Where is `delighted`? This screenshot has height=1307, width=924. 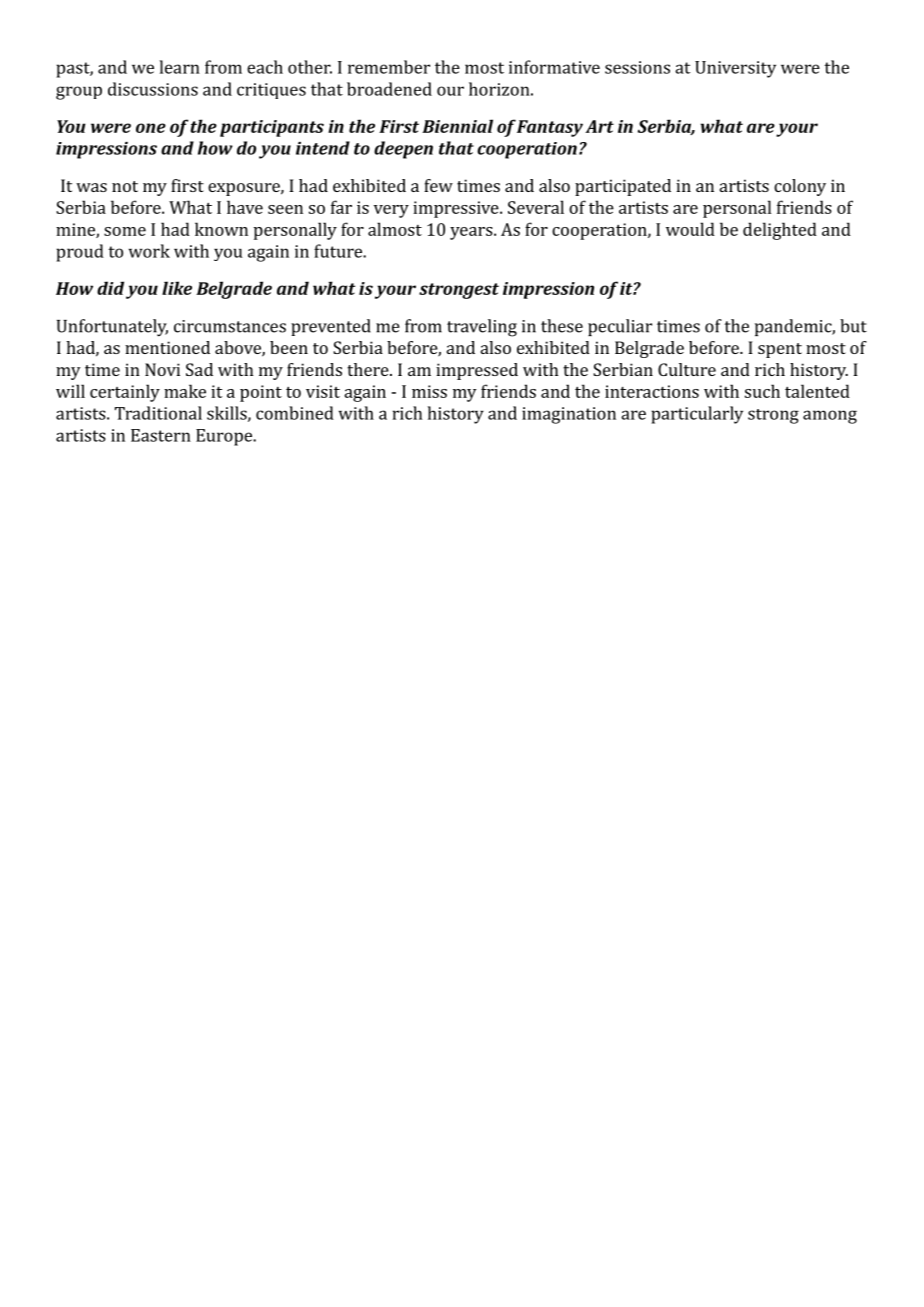
delighted is located at coordinates (780, 231).
